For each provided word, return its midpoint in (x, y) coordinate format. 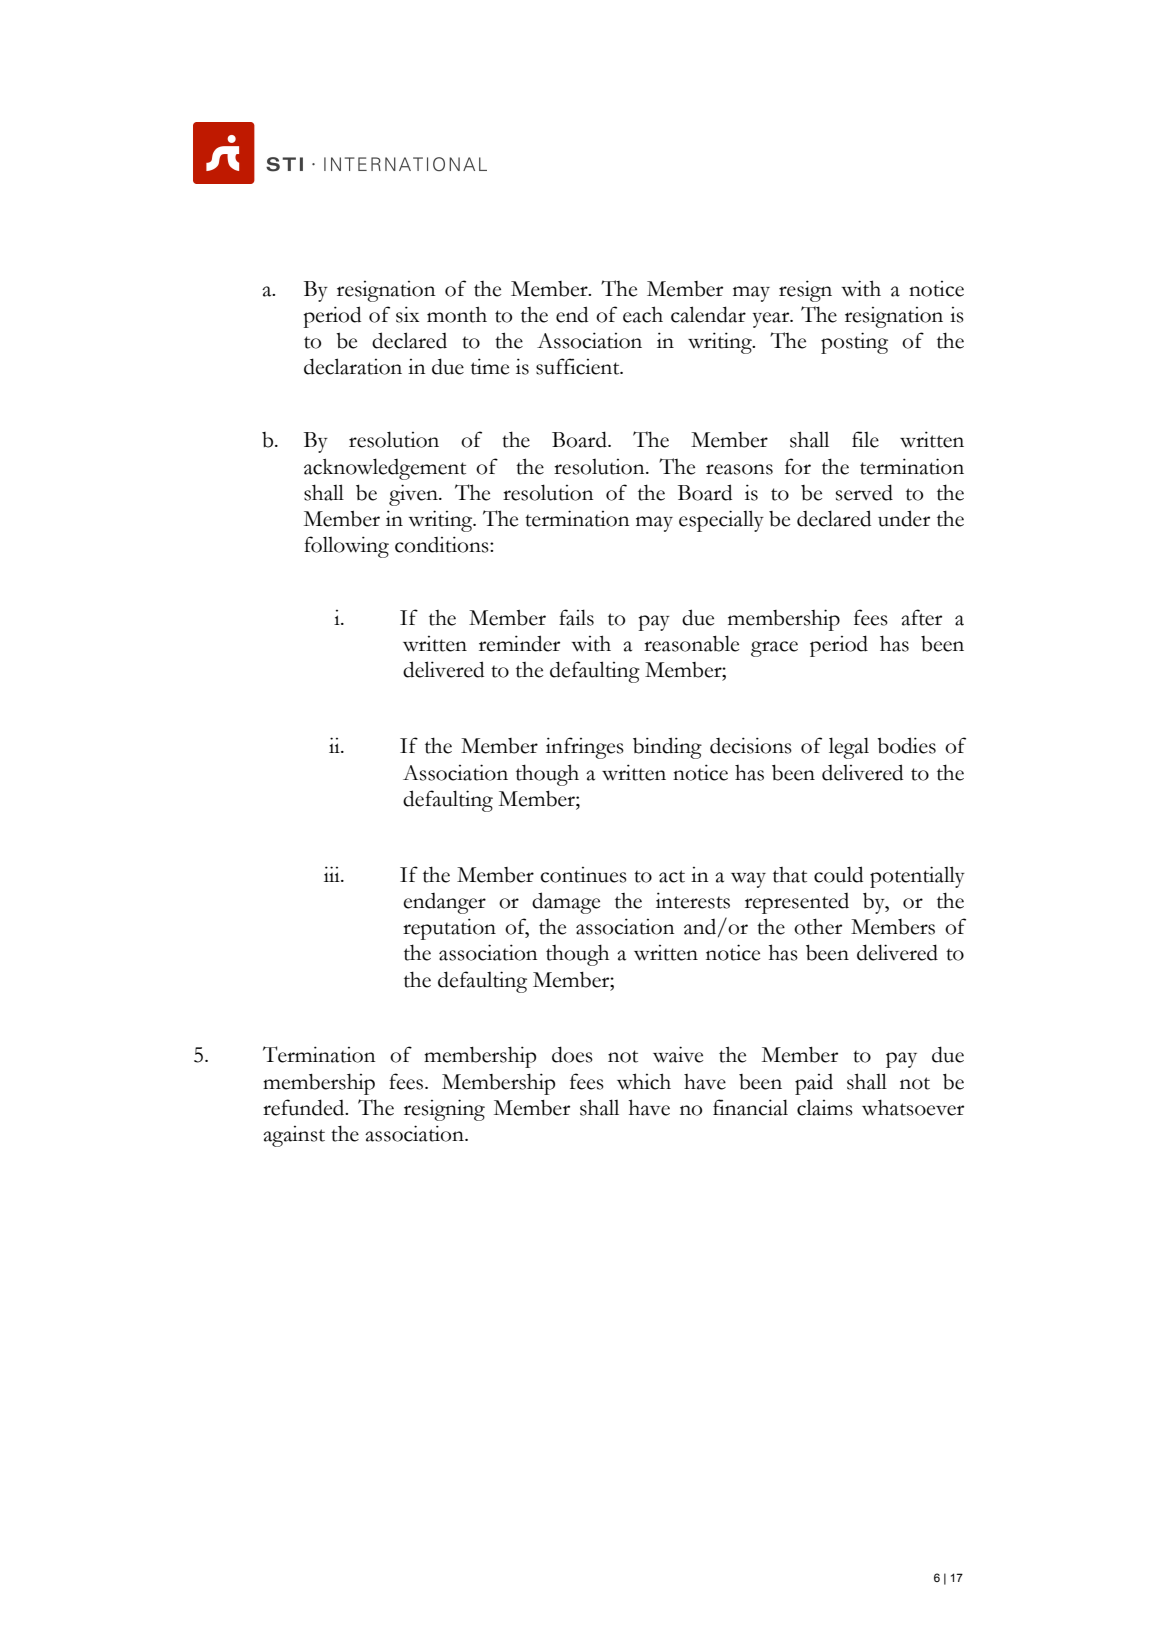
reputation (449, 929)
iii (333, 874)
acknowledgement (385, 469)
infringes (585, 748)
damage (566, 903)
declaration (353, 366)
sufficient (579, 366)
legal (849, 748)
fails (576, 617)
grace (774, 649)
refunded (305, 1107)
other (818, 926)
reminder (519, 643)
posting (854, 343)
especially (721, 521)
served (864, 492)
